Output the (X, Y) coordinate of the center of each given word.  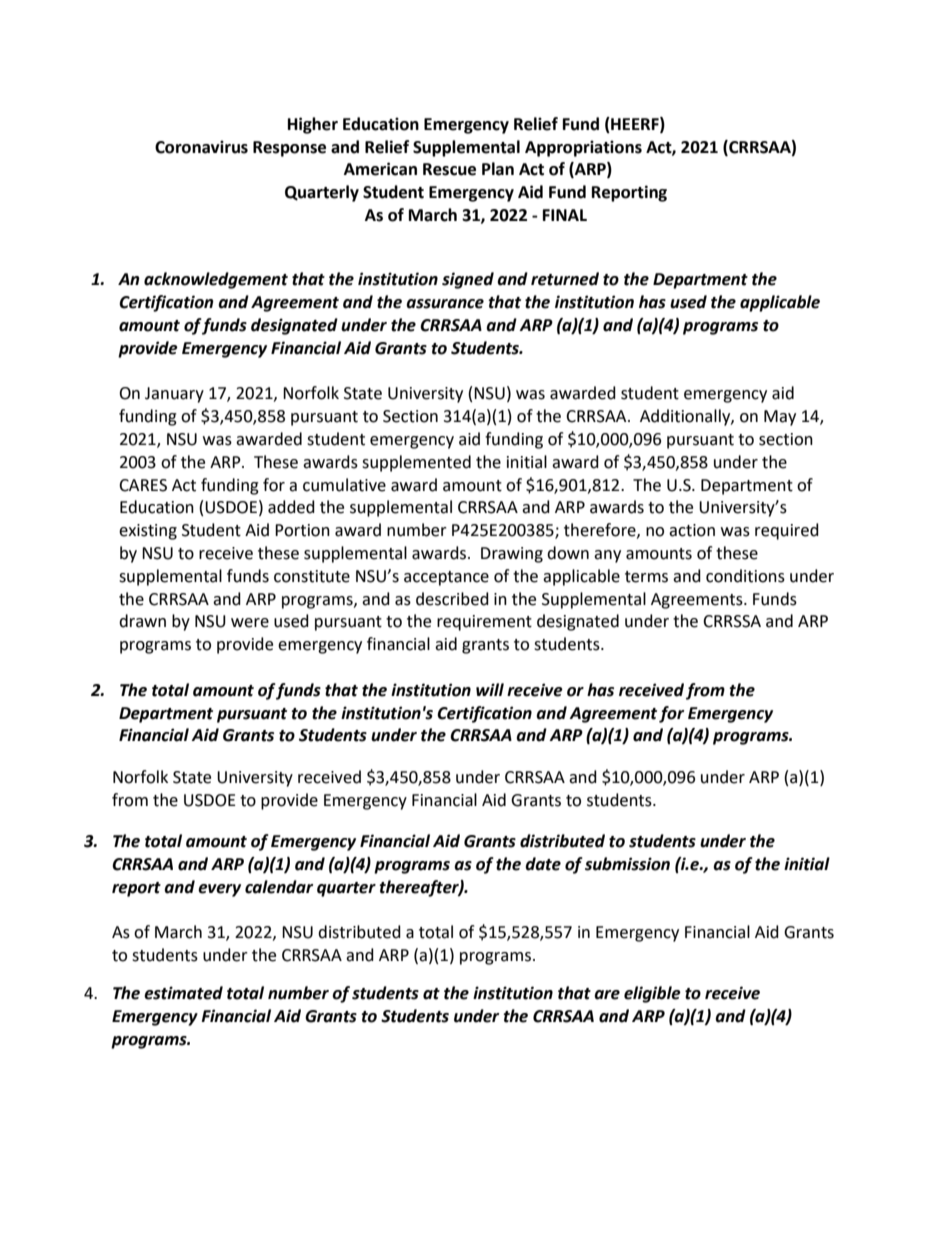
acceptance (446, 578)
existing (148, 532)
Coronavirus (201, 147)
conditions (745, 576)
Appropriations (583, 148)
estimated (183, 993)
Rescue (449, 169)
